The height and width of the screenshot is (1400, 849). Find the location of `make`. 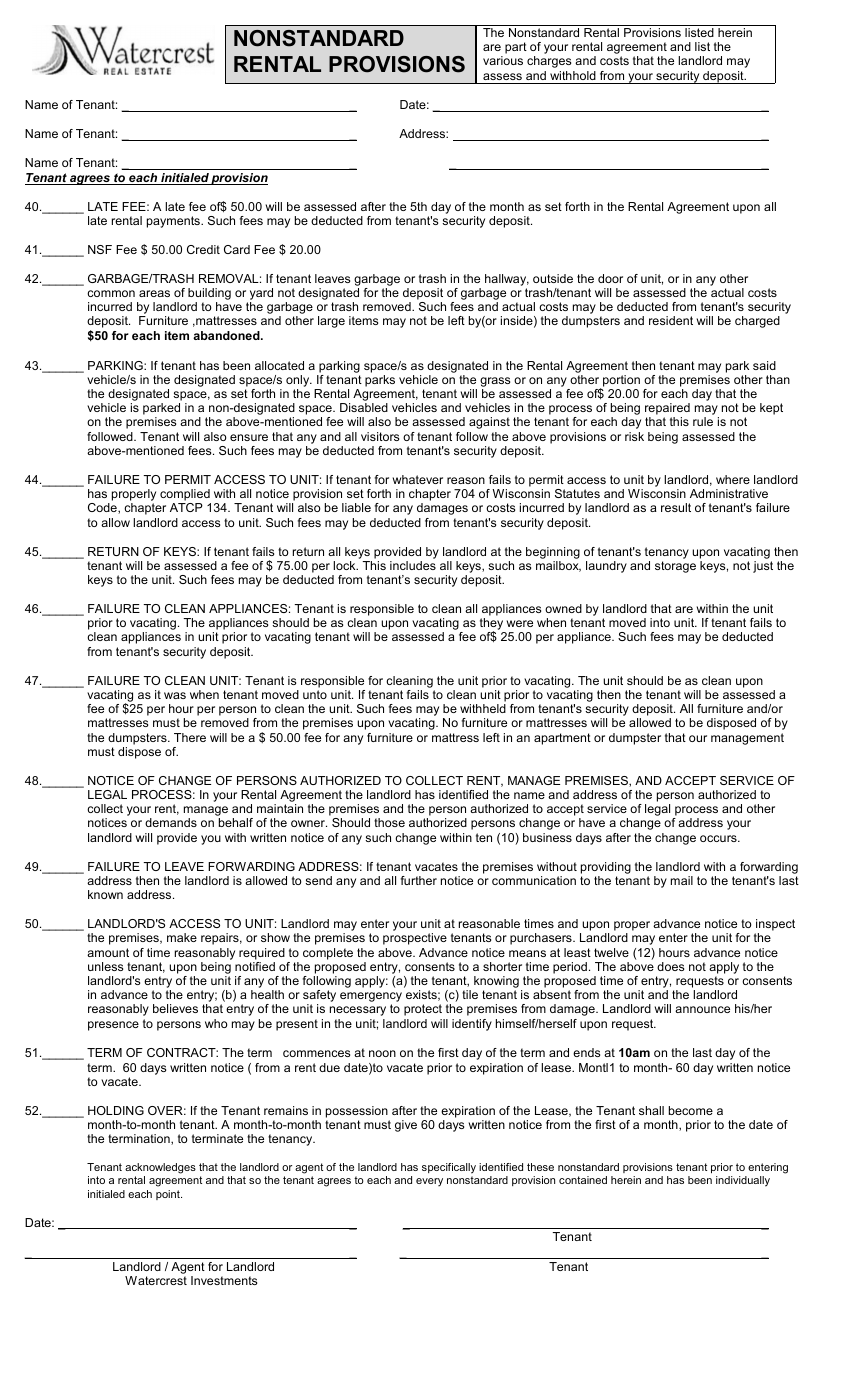

make is located at coordinates (182, 937).
